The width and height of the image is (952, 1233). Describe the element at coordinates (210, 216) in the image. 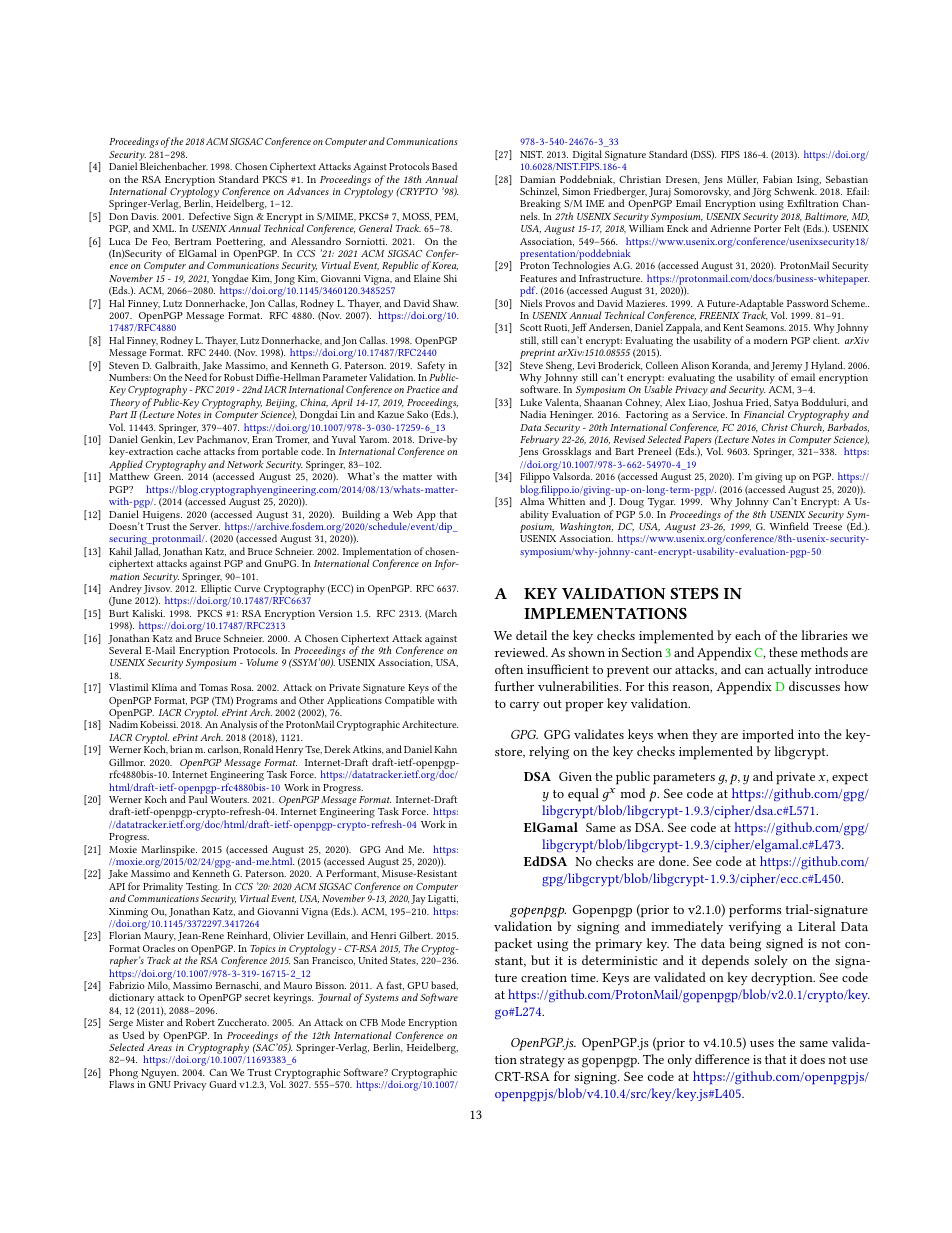

I see `Defective` at that location.
